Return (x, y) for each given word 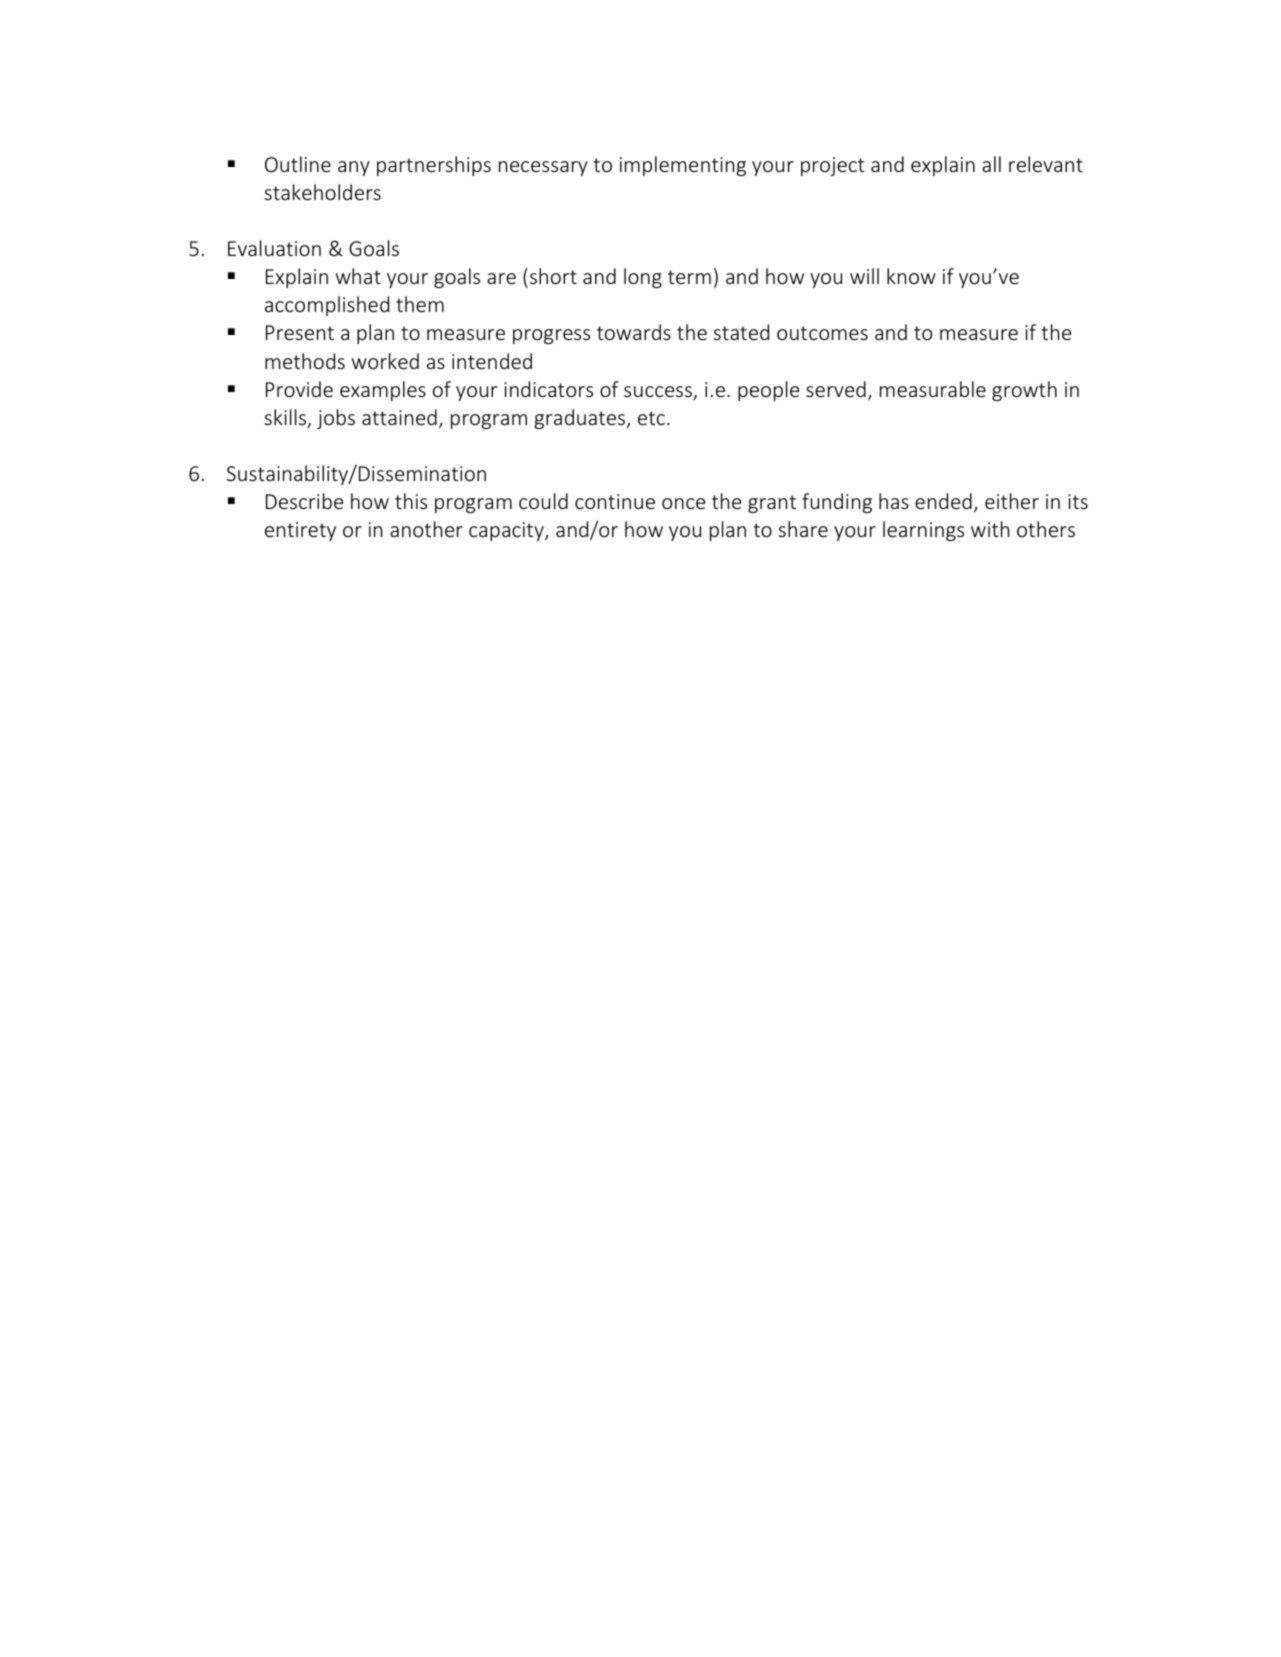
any (354, 168)
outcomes (822, 333)
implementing (683, 166)
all (991, 164)
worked (385, 361)
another (426, 529)
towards (634, 332)
